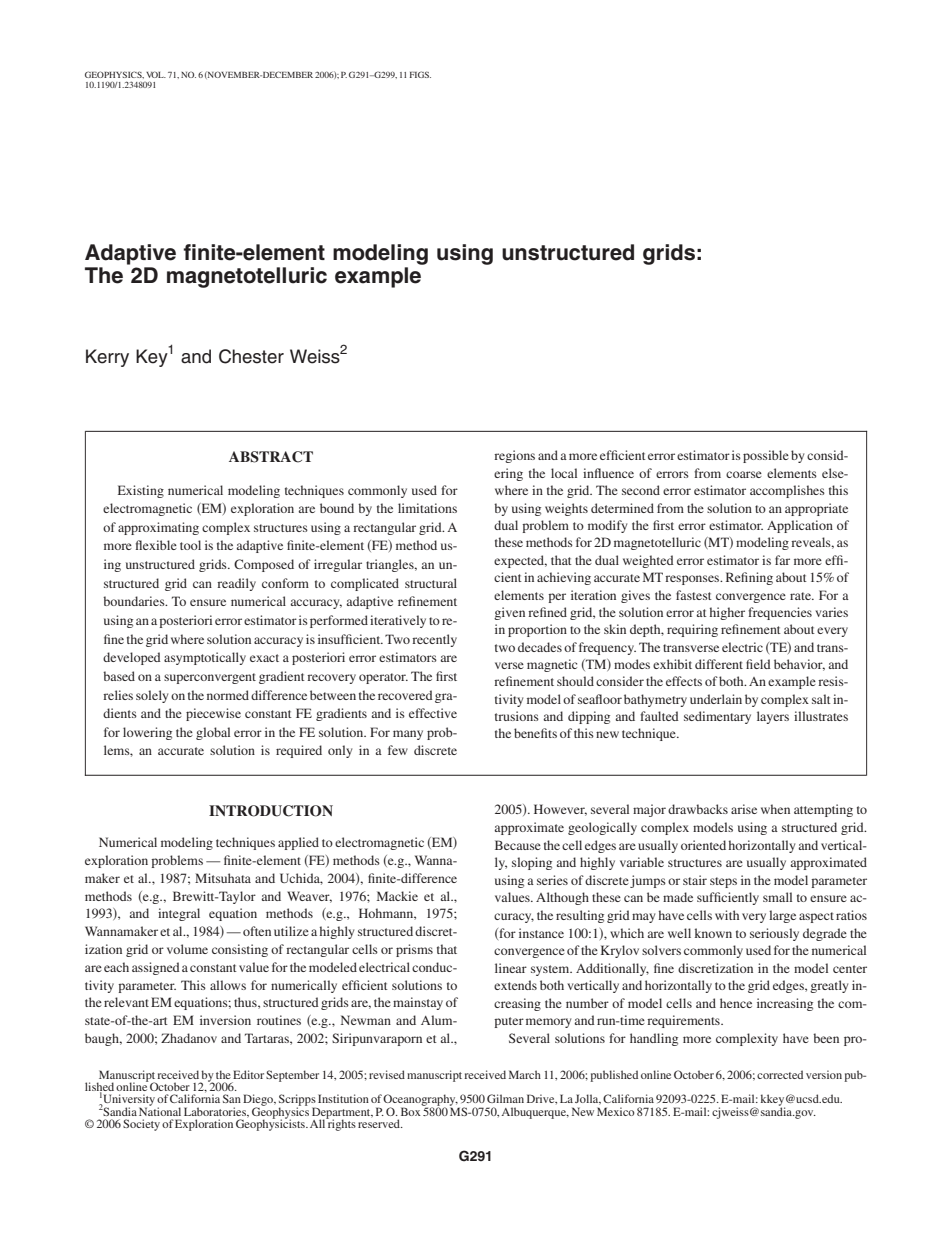 This page has width=952, height=1233. What do you see at coordinates (420, 74) in the page?
I see `FIGS` at bounding box center [420, 74].
